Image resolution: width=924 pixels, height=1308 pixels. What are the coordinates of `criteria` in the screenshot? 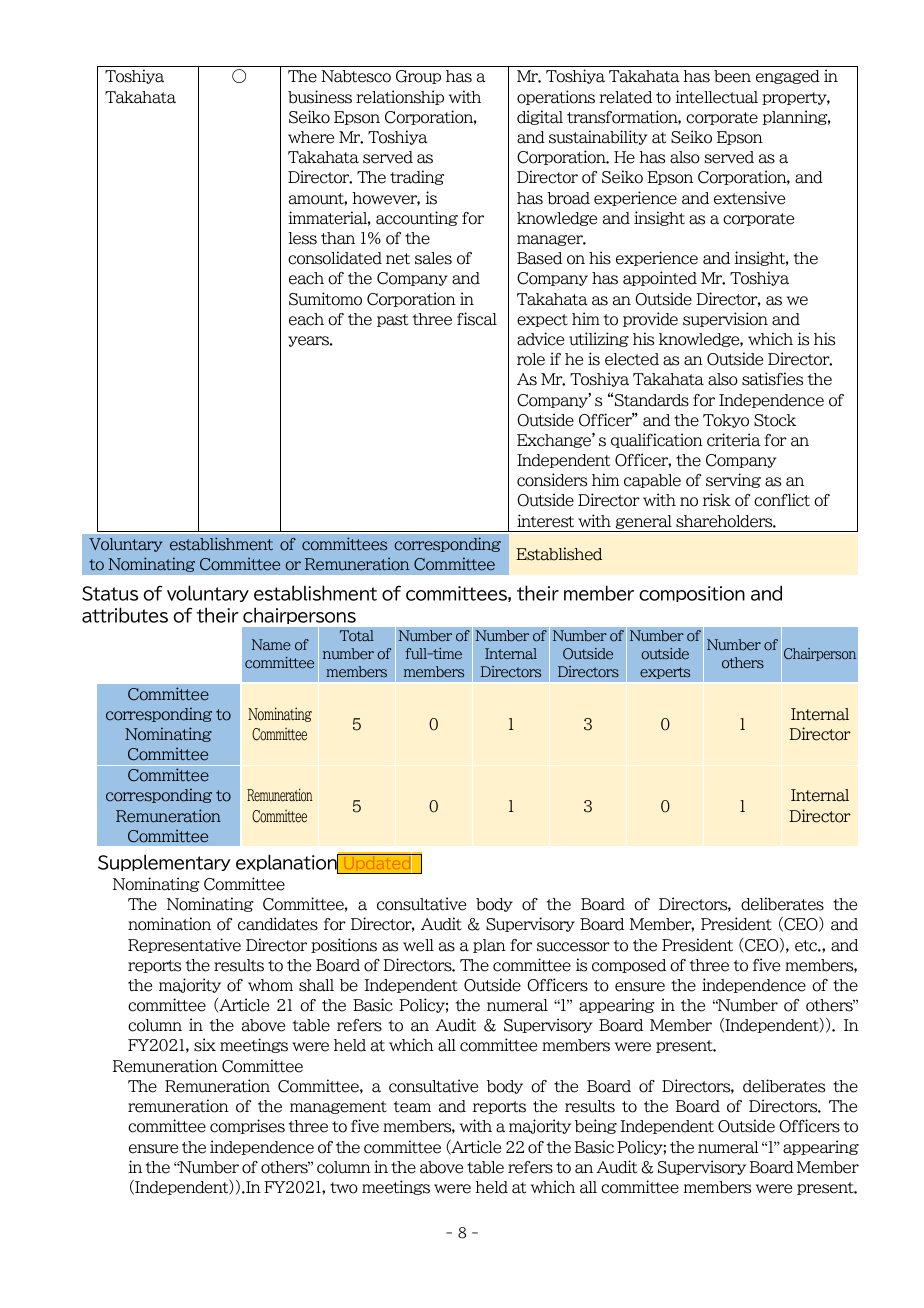 It's located at (734, 440).
